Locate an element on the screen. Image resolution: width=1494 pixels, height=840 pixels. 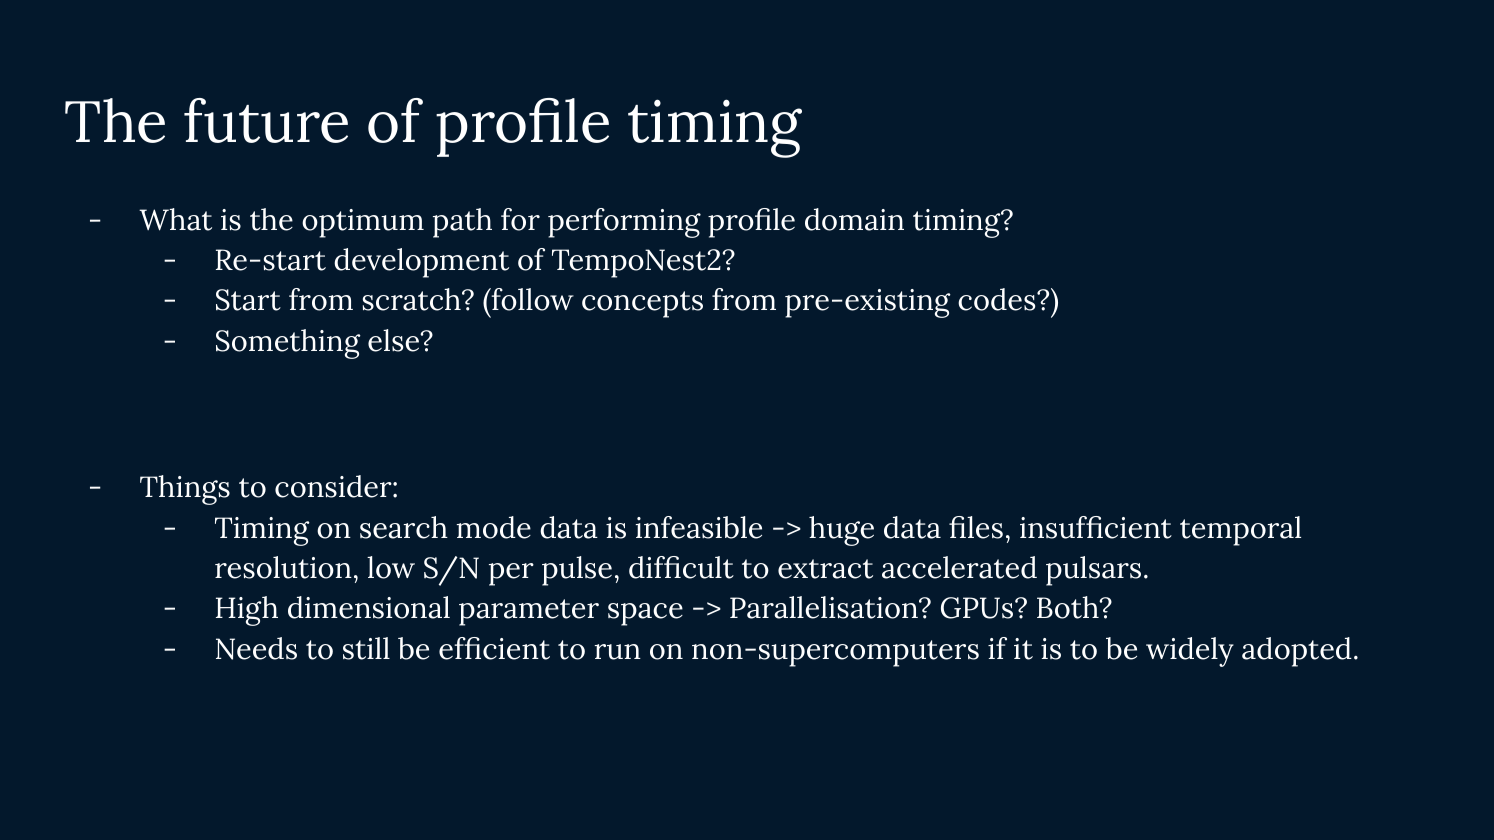
scratch is located at coordinates (413, 299).
